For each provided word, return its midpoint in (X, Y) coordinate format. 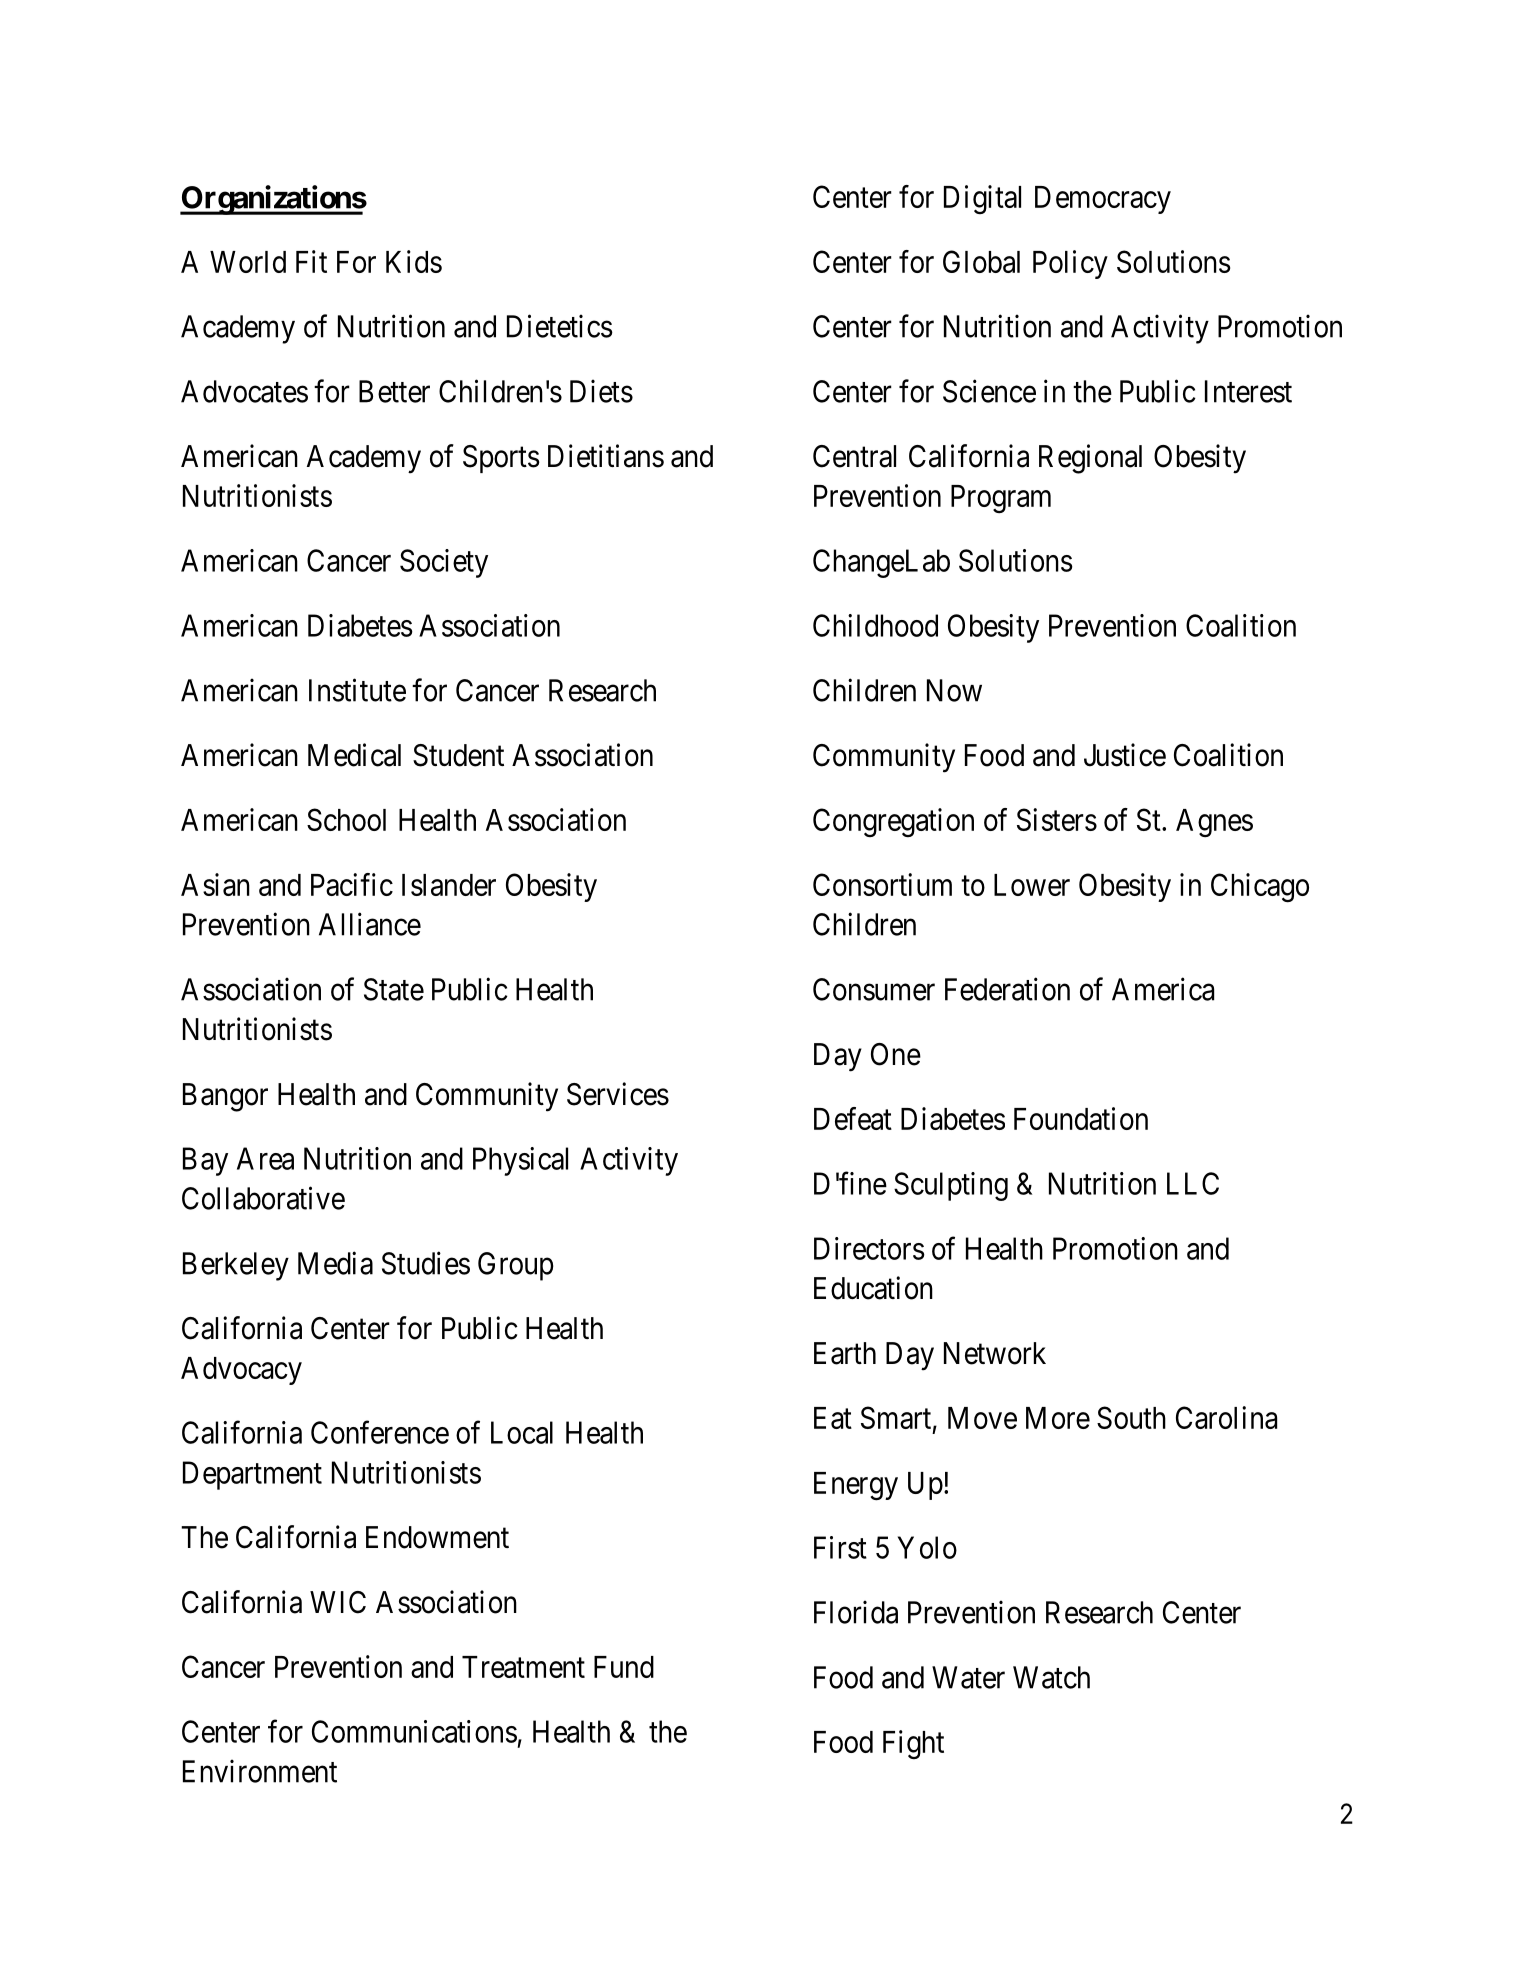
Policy (1070, 264)
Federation (1007, 989)
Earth (845, 1353)
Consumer (874, 989)
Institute (357, 690)
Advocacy (241, 1371)
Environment (260, 1771)
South (1131, 1417)
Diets (601, 391)
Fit (311, 261)
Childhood (875, 625)
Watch (1051, 1677)
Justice (1125, 755)
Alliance (370, 924)
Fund (624, 1667)
